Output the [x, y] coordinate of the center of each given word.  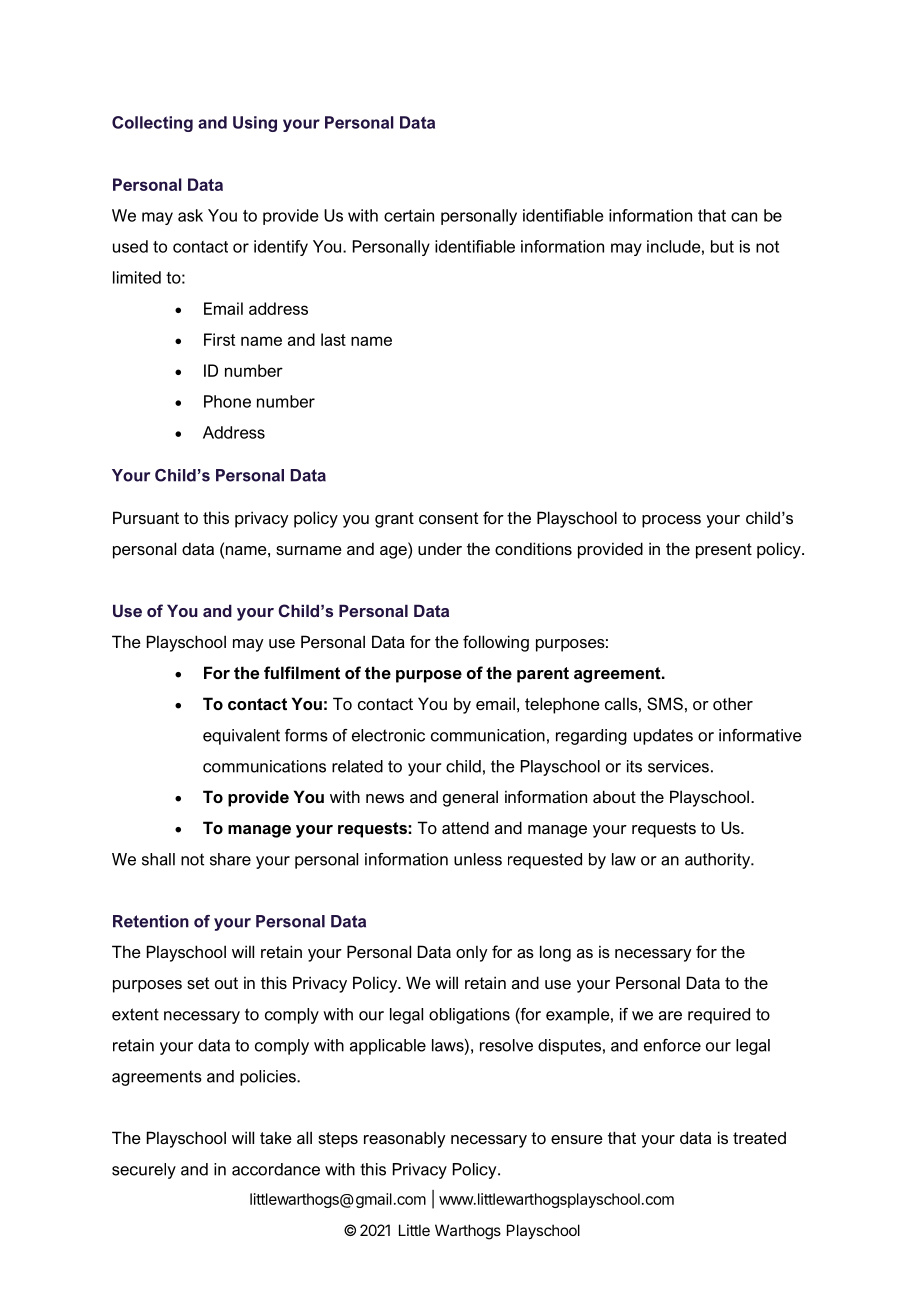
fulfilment [302, 672]
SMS [665, 703]
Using [255, 124]
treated [759, 1137]
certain [409, 215]
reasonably [405, 1139]
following [496, 643]
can [744, 217]
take [276, 1137]
